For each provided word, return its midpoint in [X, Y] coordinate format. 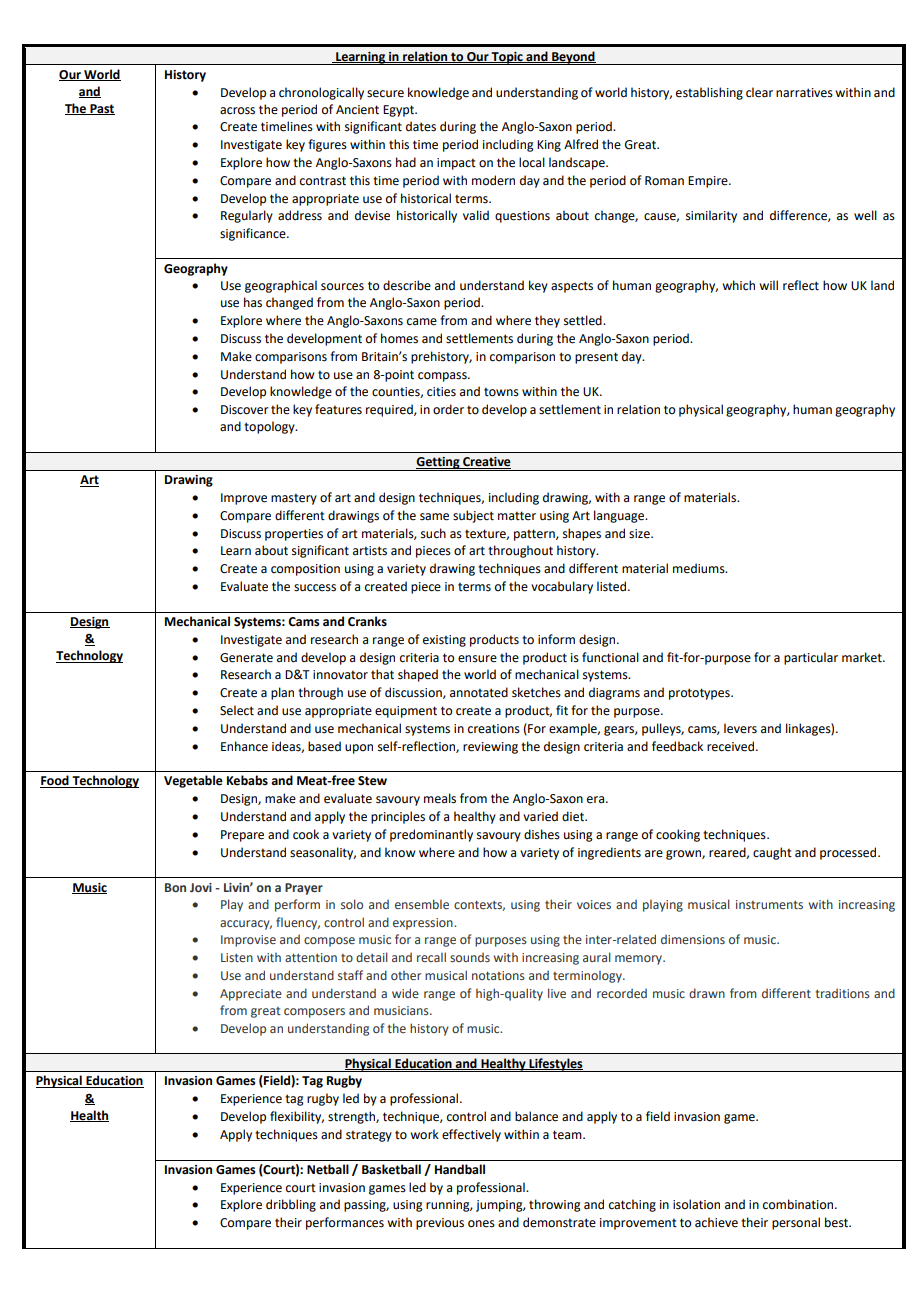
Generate [246, 658]
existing [444, 641]
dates [421, 126]
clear [759, 92]
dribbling [291, 1205]
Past [101, 109]
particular [811, 658]
